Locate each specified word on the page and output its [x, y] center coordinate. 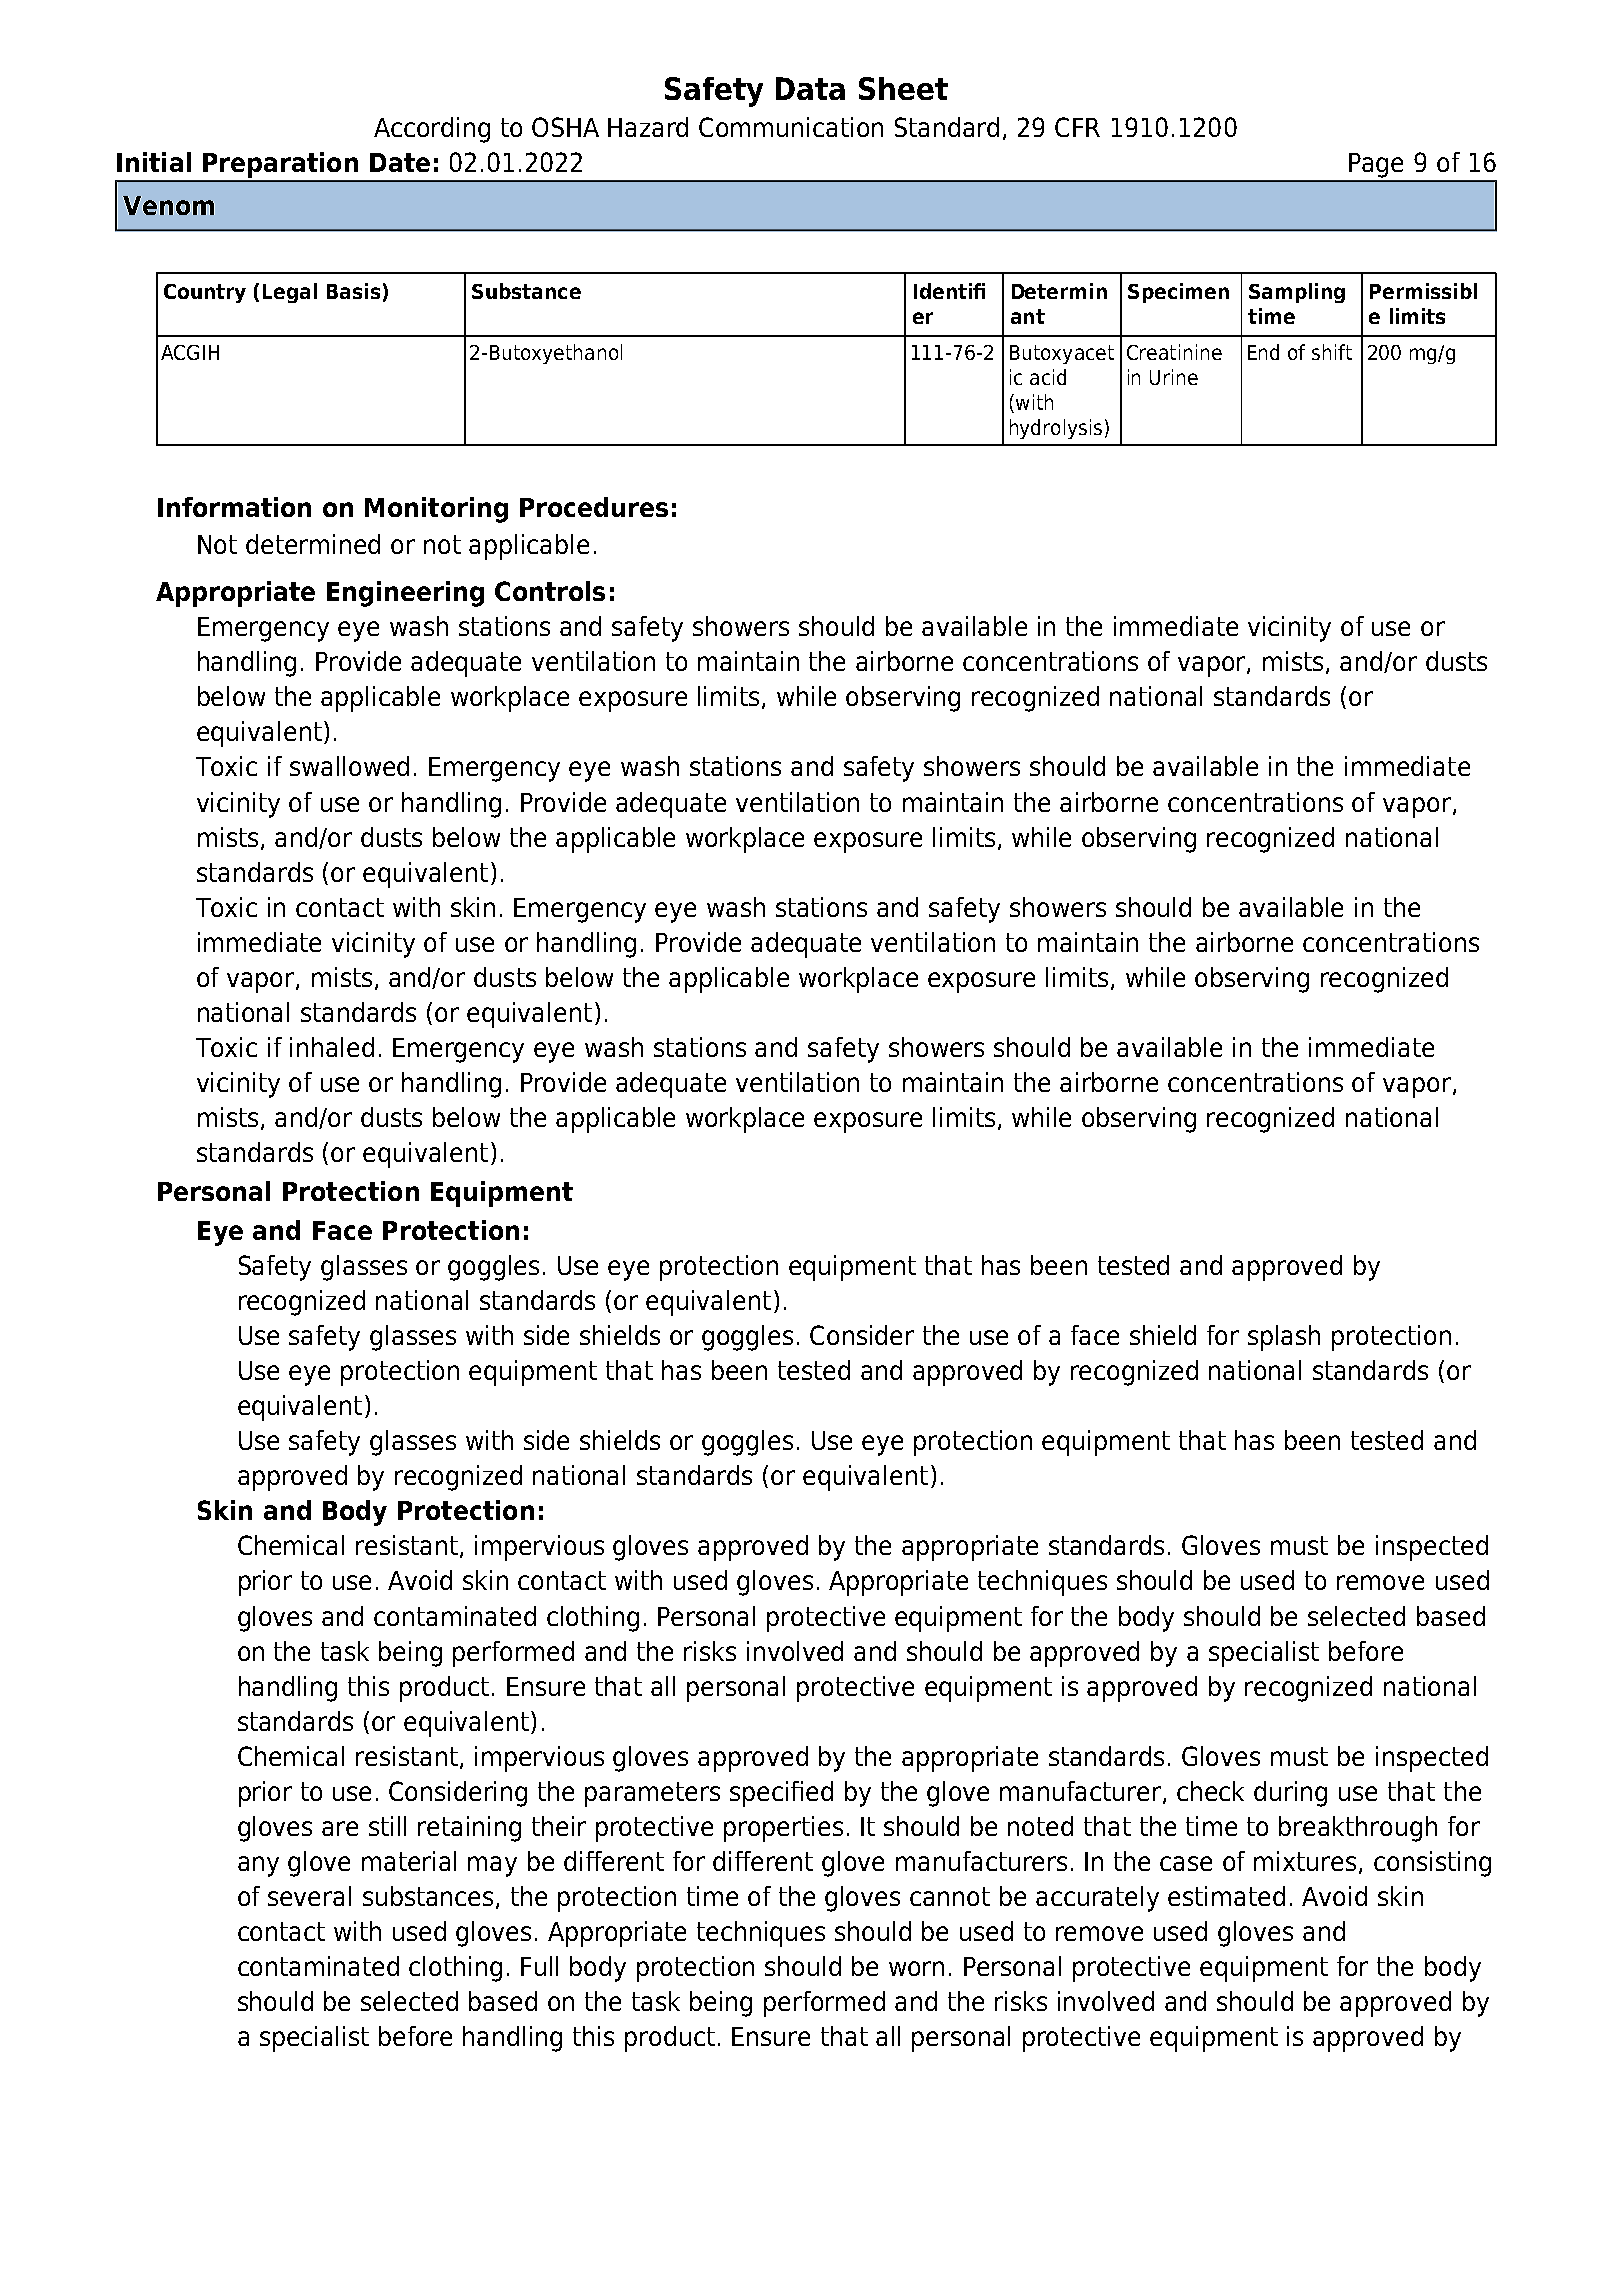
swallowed [349, 766]
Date [400, 162]
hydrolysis [1056, 429]
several [309, 1896]
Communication [791, 127]
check [1210, 1791]
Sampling [1297, 293]
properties [783, 1829]
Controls [550, 591]
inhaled [332, 1047]
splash [1284, 1338]
